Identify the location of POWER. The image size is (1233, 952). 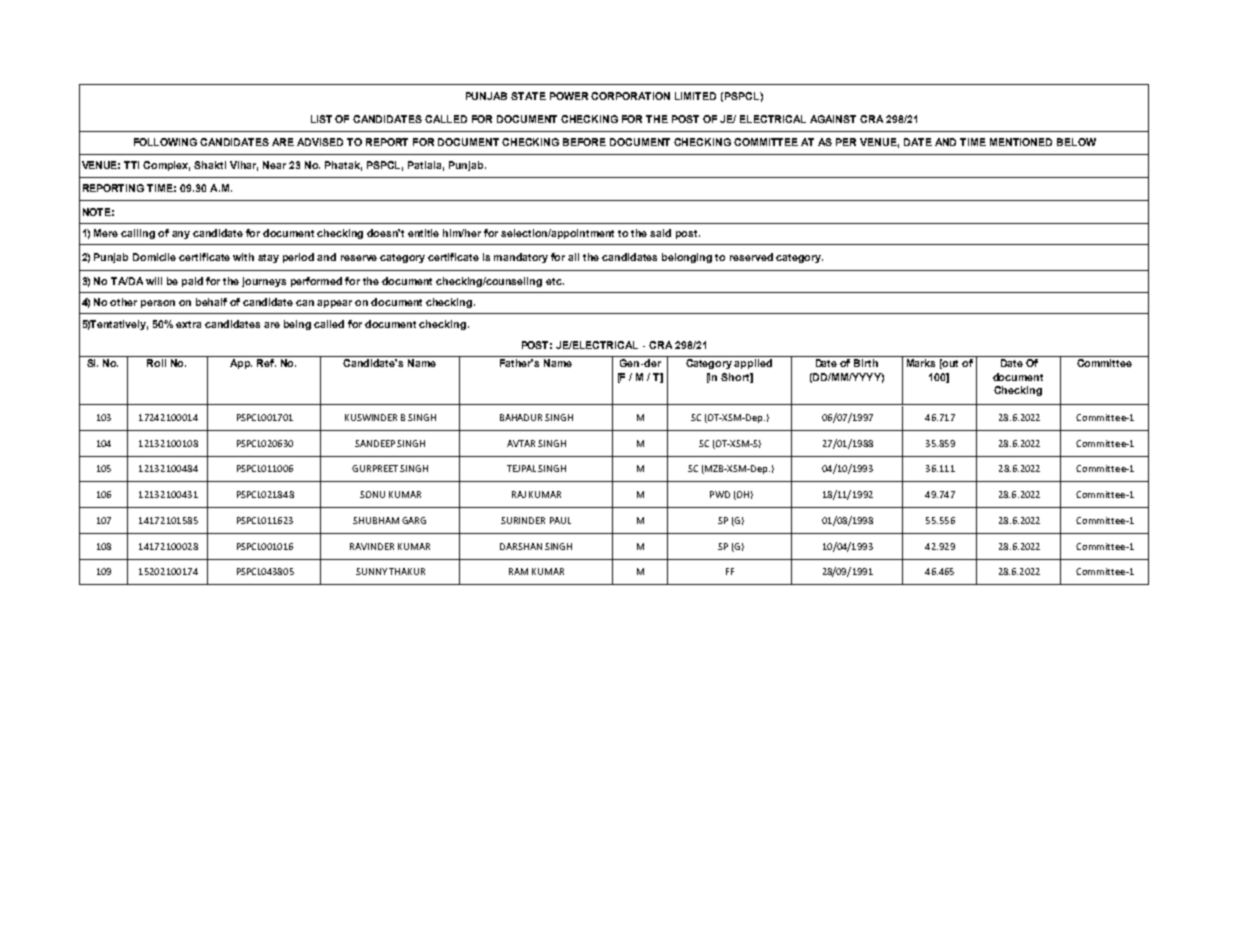
(571, 96).
